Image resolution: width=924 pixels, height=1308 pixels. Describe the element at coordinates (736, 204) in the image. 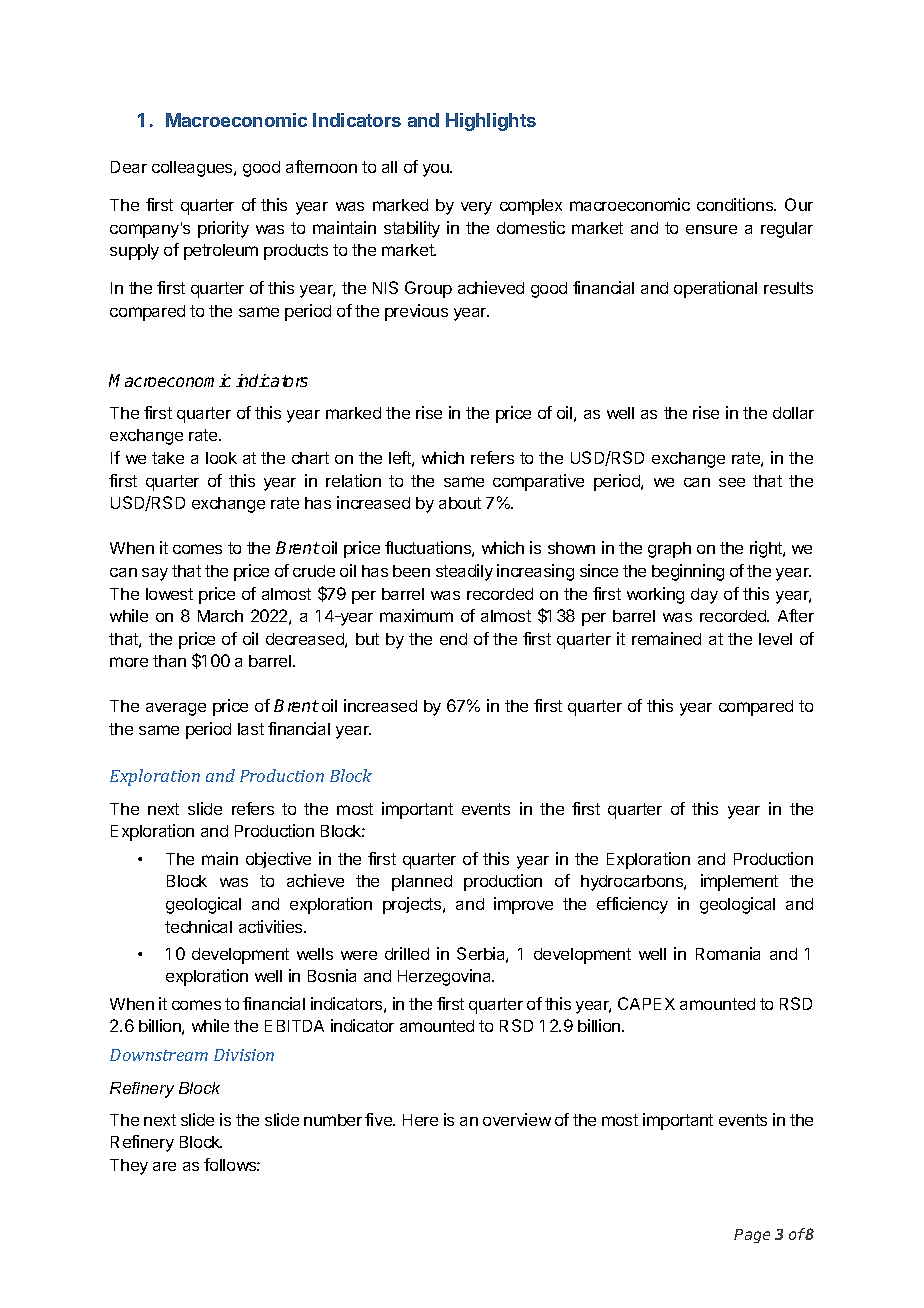

I see `conditions` at that location.
